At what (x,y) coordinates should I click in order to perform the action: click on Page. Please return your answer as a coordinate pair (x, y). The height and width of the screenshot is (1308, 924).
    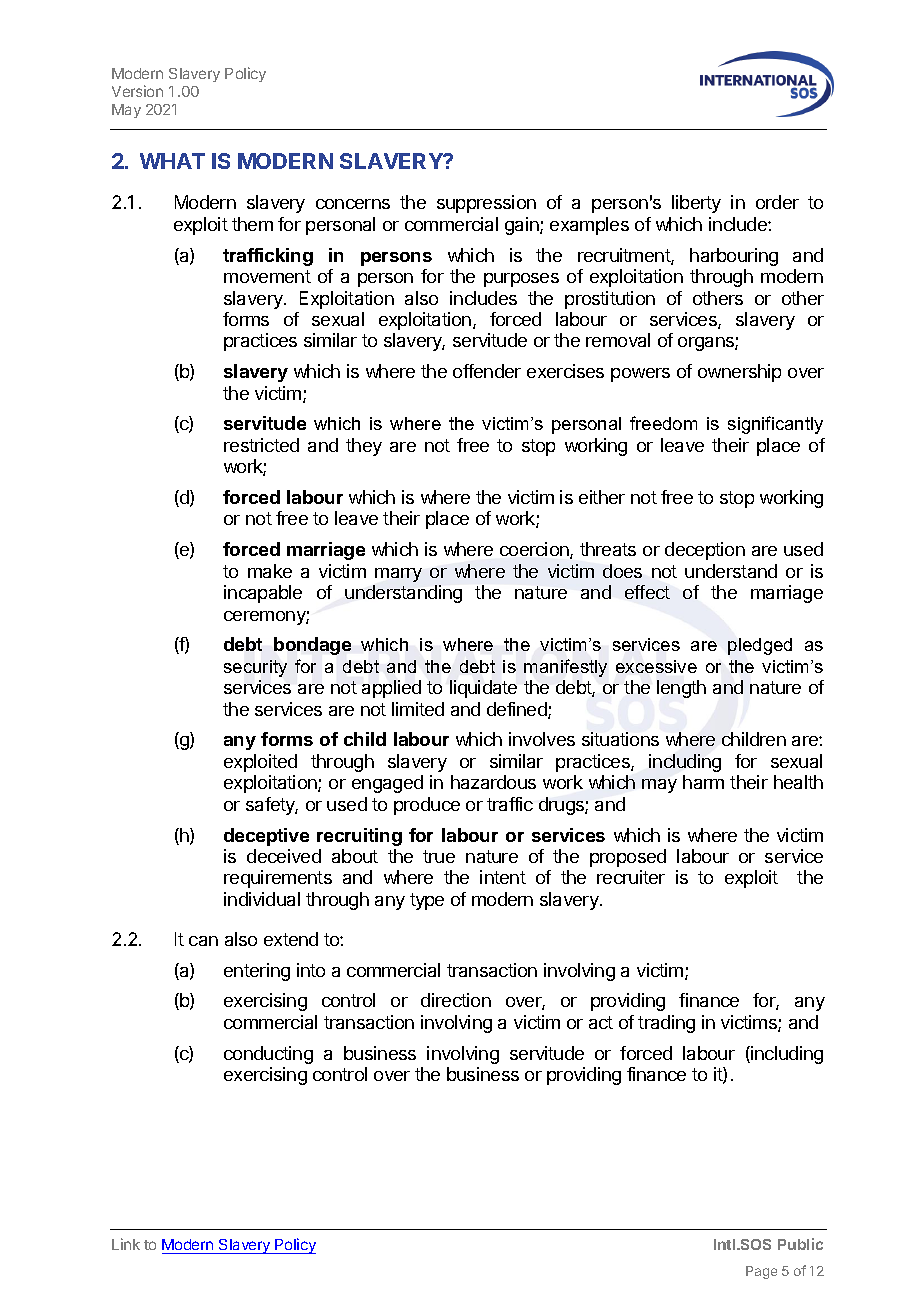
    Looking at the image, I should click on (761, 1272).
